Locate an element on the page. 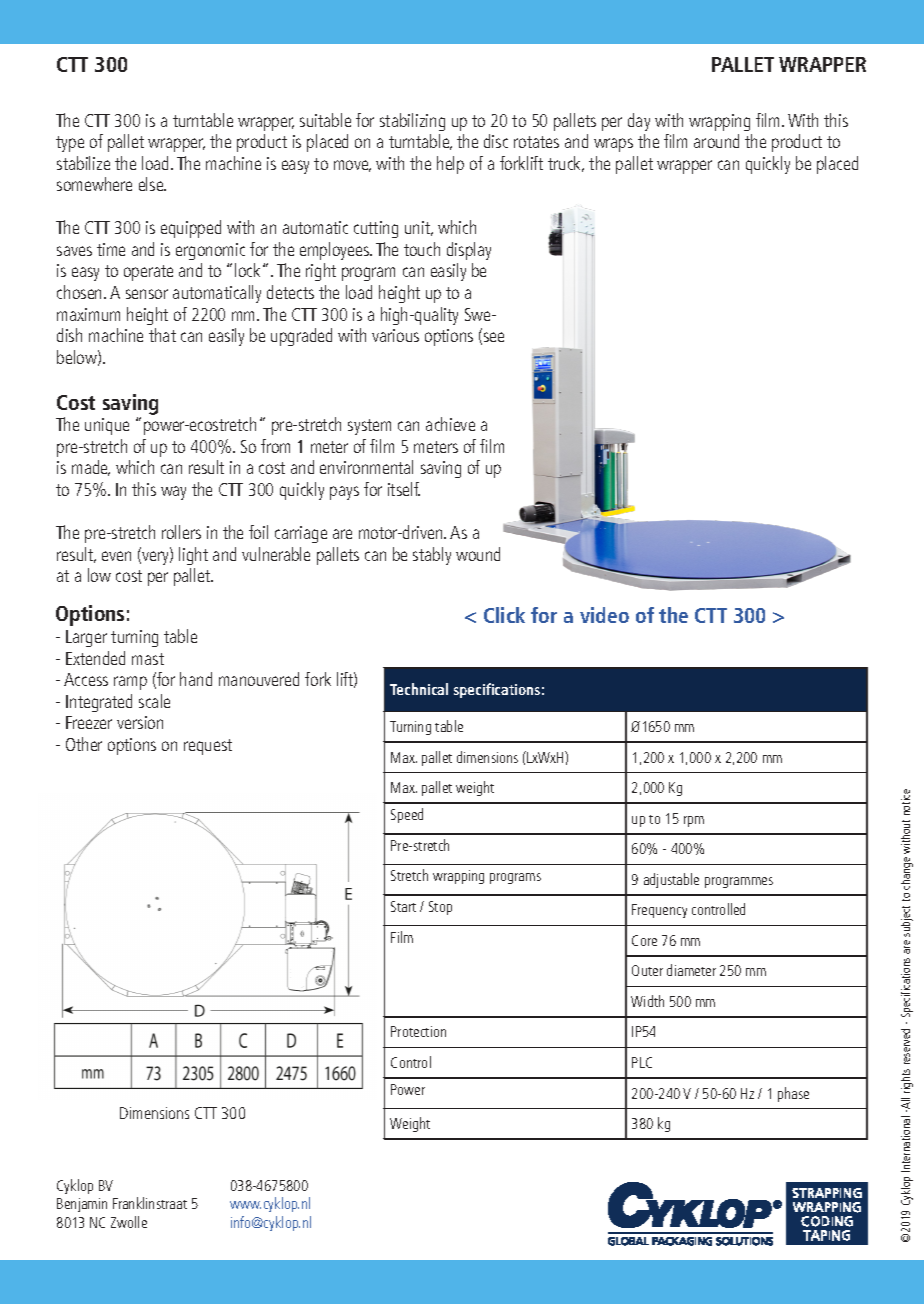 This document has height=1304, width=924. Protection is located at coordinates (418, 1031).
